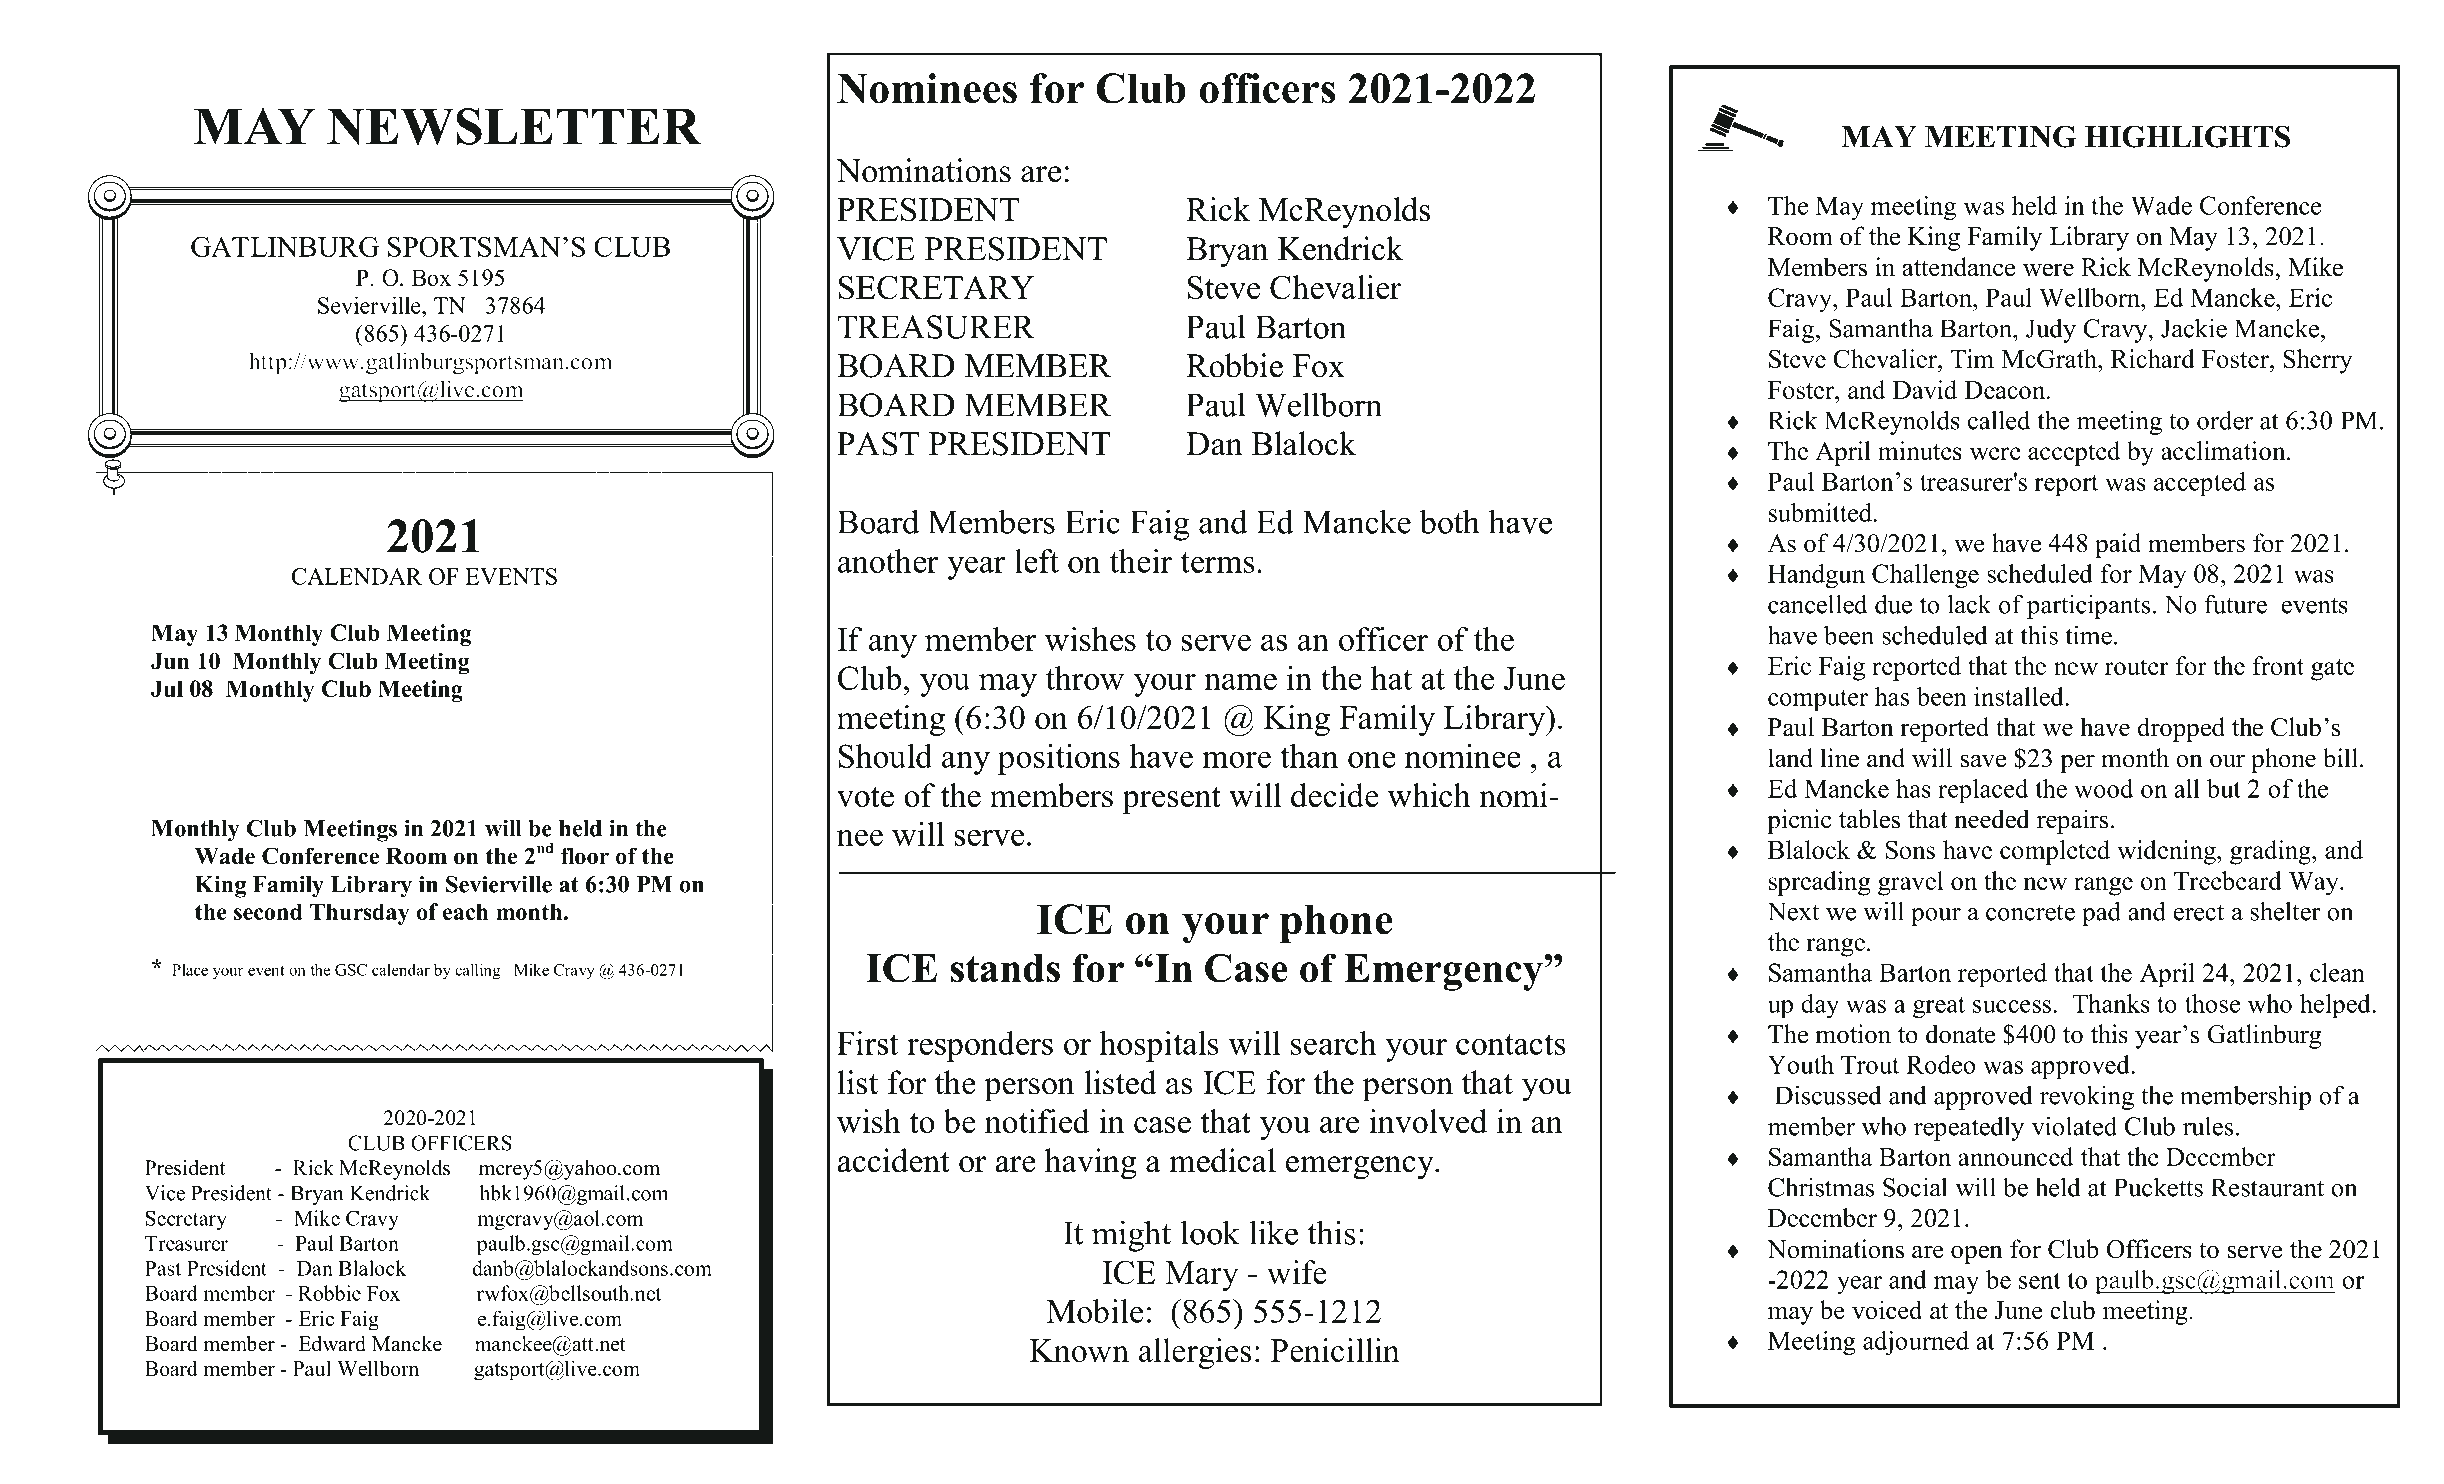 The width and height of the document is (2444, 1484). Describe the element at coordinates (478, 971) in the document. I see `calling` at that location.
